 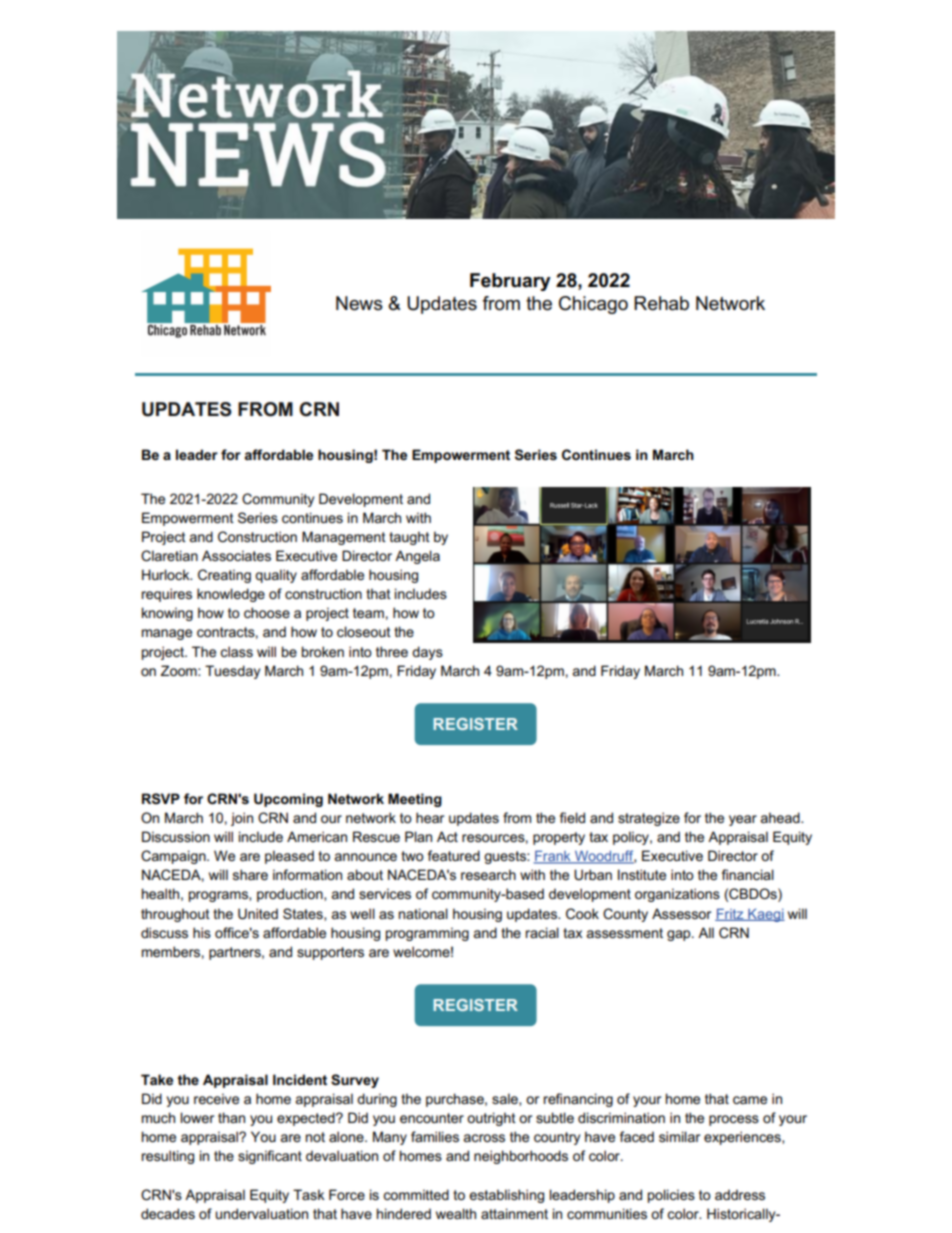 What do you see at coordinates (427, 653) in the screenshot?
I see `days` at bounding box center [427, 653].
